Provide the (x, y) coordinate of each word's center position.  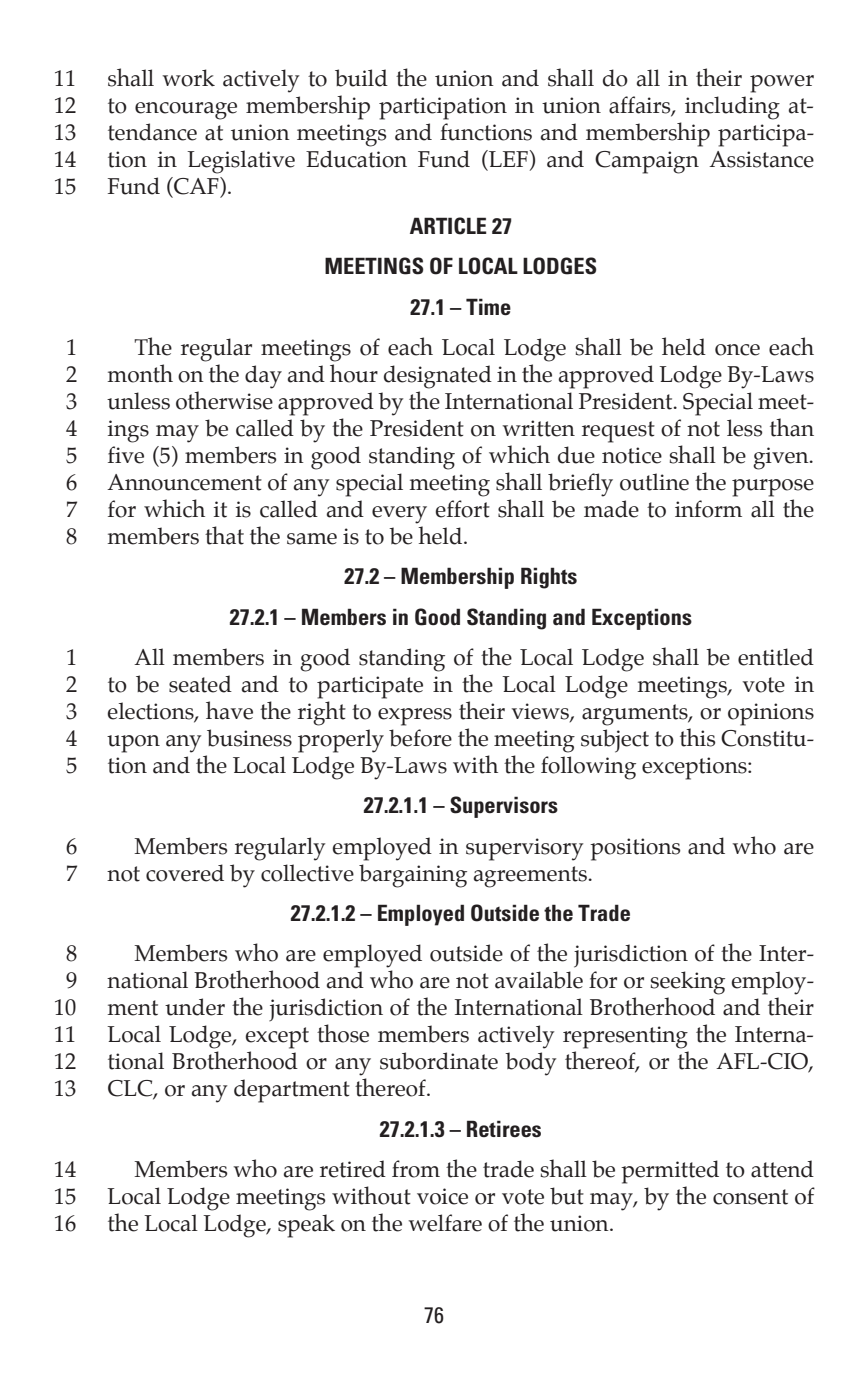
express (415, 717)
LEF (508, 158)
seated (200, 684)
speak (306, 1226)
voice (442, 1196)
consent (750, 1197)
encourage (186, 111)
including (732, 108)
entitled (776, 657)
